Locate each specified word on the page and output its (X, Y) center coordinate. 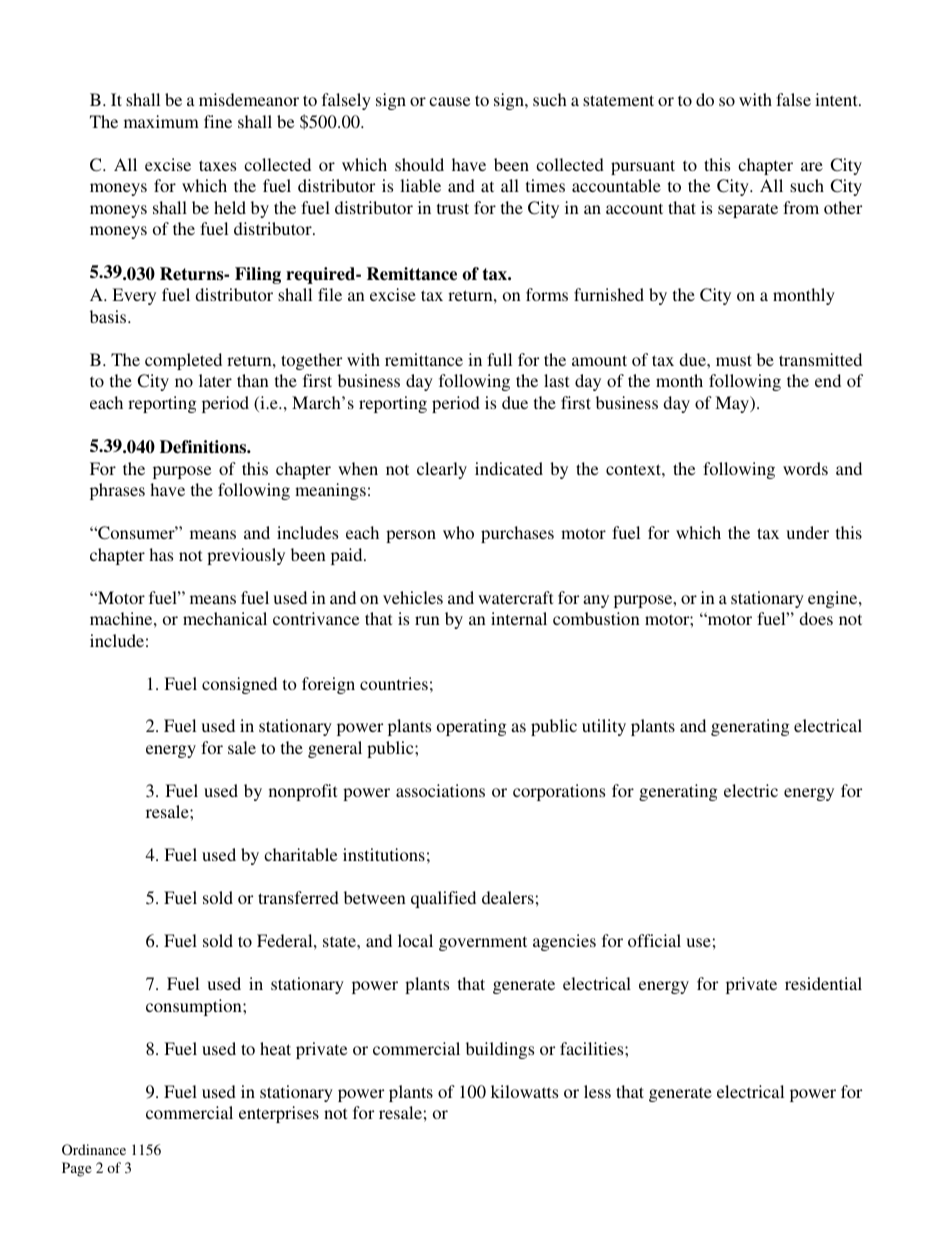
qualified (443, 899)
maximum (161, 121)
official (654, 940)
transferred (298, 897)
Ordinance (94, 1149)
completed (183, 361)
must (734, 360)
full (499, 359)
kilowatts (524, 1091)
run (427, 620)
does (816, 618)
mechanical (225, 618)
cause (449, 101)
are (812, 166)
